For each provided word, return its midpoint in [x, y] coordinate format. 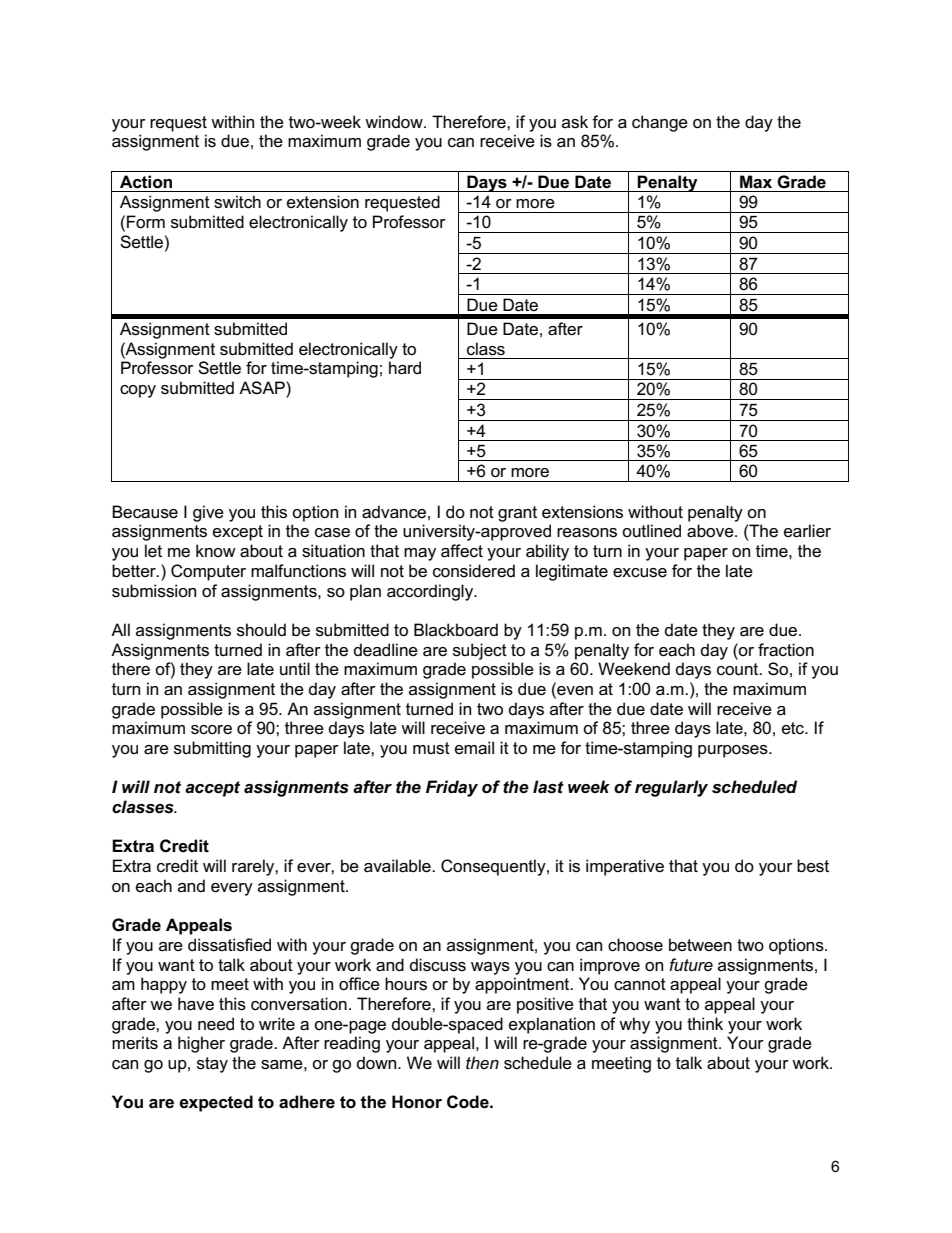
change [660, 123]
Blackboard [456, 630]
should [261, 630]
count [739, 669]
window [395, 122]
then [482, 1062]
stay [212, 1065]
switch [237, 202]
